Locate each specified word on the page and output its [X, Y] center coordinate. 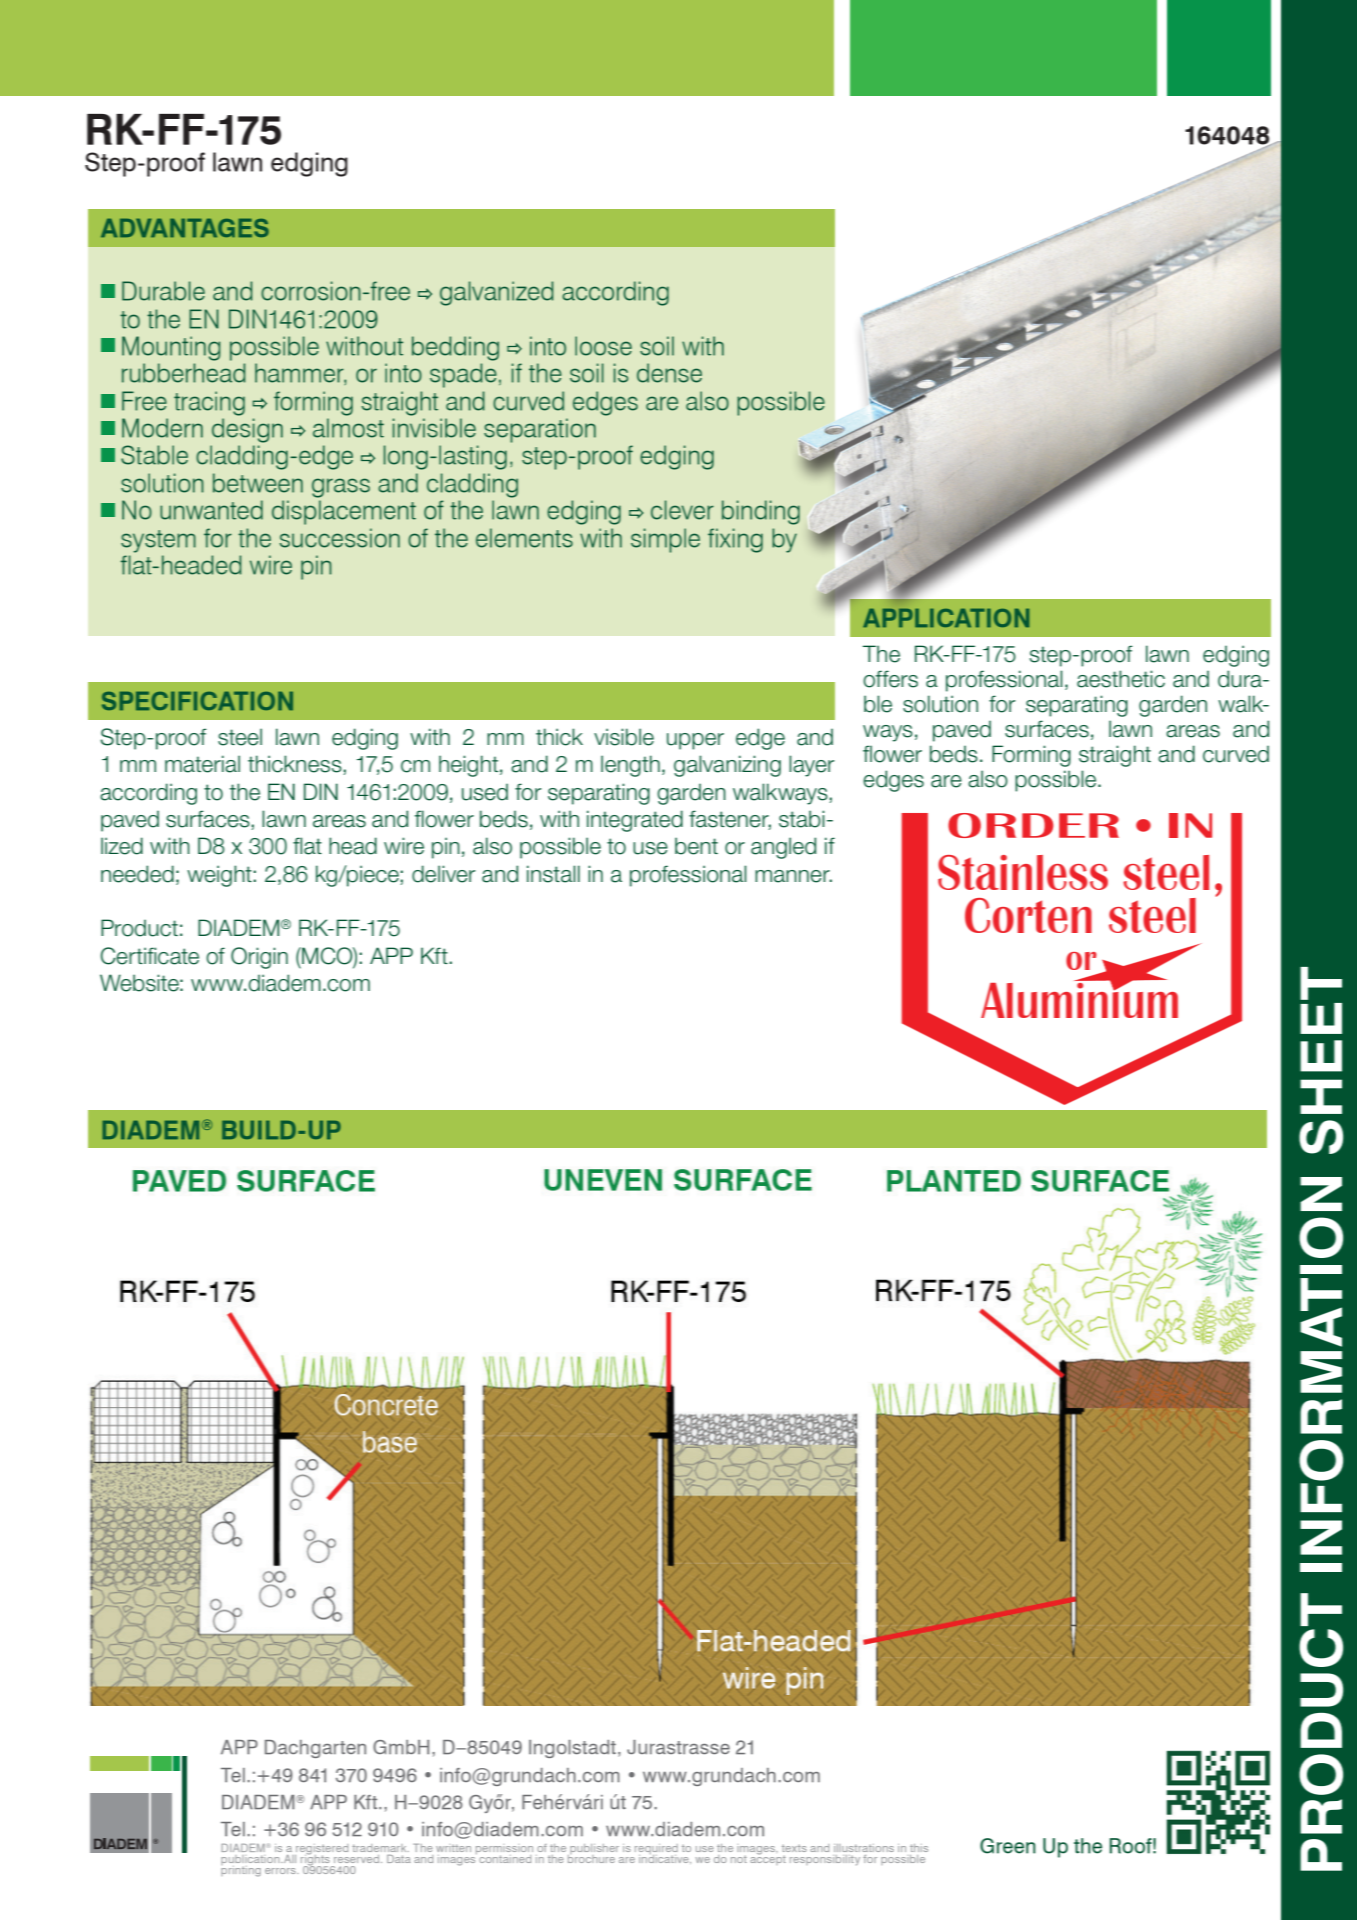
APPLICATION [946, 617]
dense [669, 373]
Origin [259, 958]
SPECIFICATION [197, 701]
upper [695, 741]
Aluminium [1079, 999]
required [656, 1850]
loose [603, 346]
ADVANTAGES [185, 228]
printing [241, 1870]
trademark [380, 1848]
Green [1008, 1846]
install [553, 874]
